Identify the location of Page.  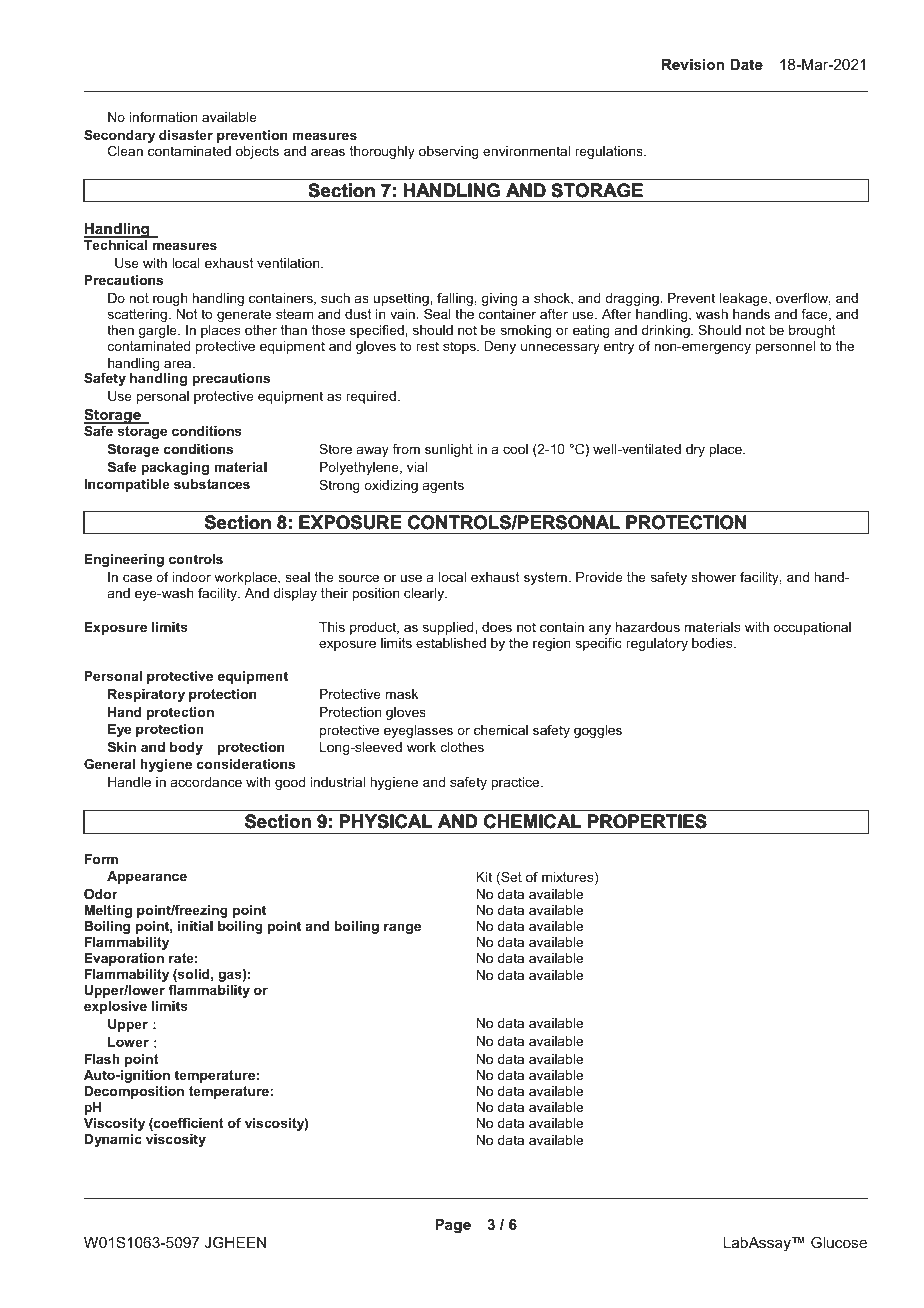
(453, 1226).
